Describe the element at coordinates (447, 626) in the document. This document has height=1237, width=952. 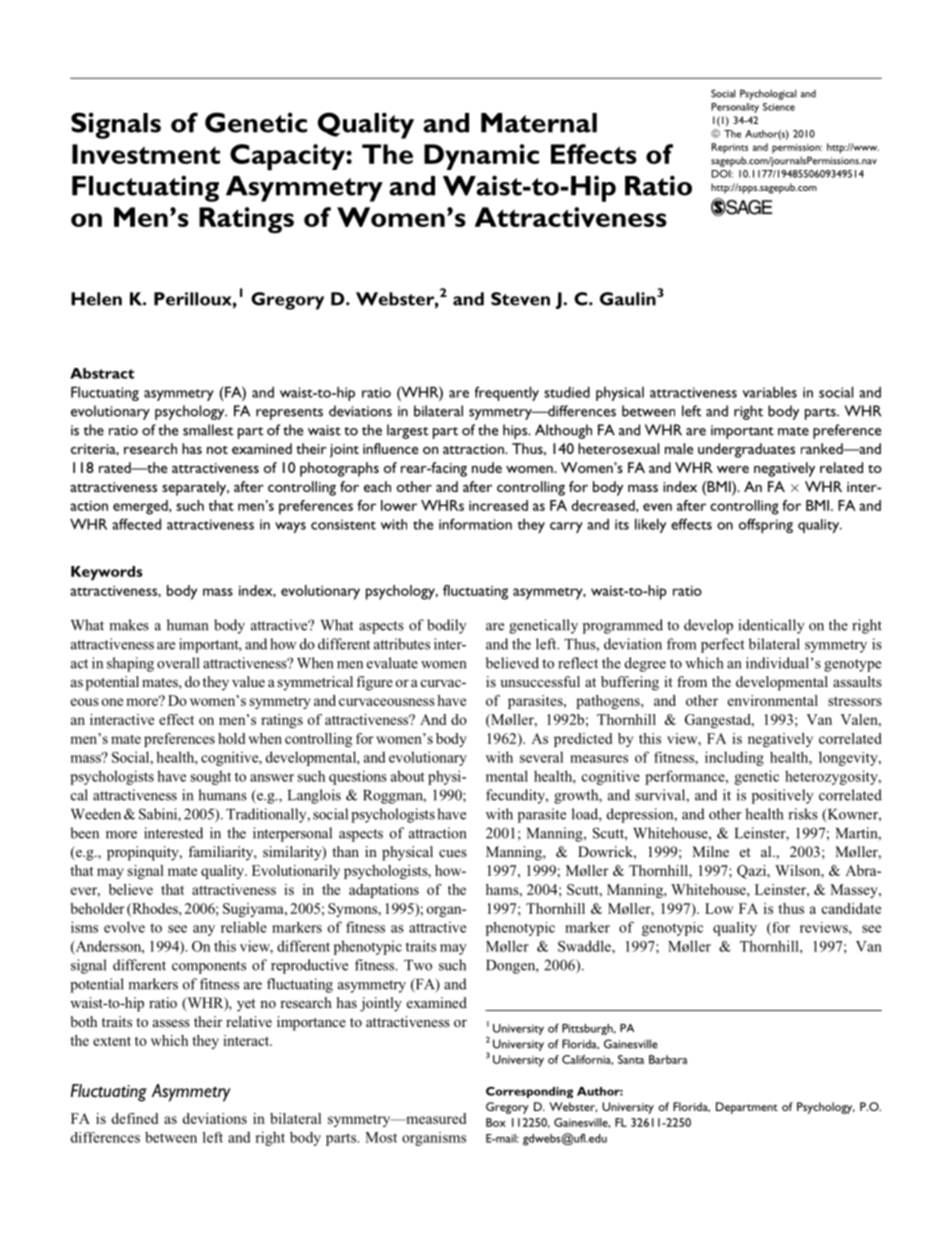
I see `bodily` at that location.
